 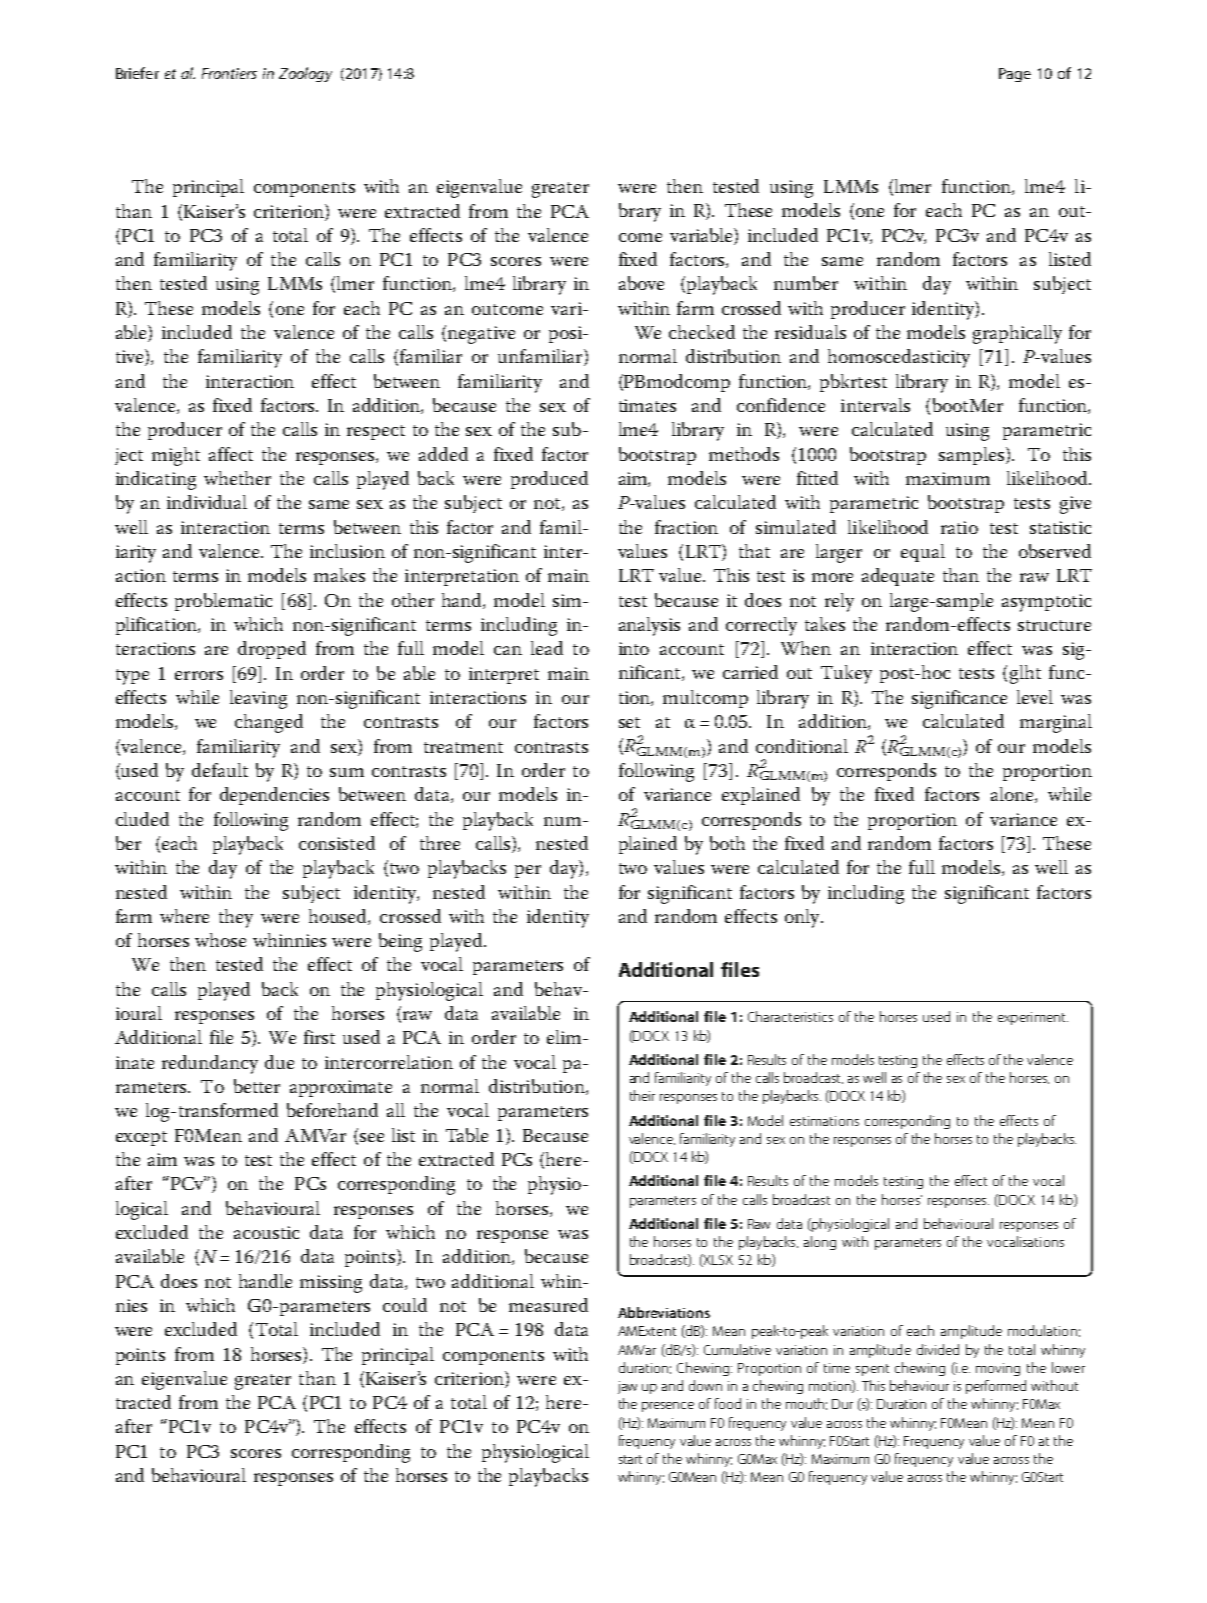 What do you see at coordinates (629, 722) in the screenshot?
I see `set` at bounding box center [629, 722].
